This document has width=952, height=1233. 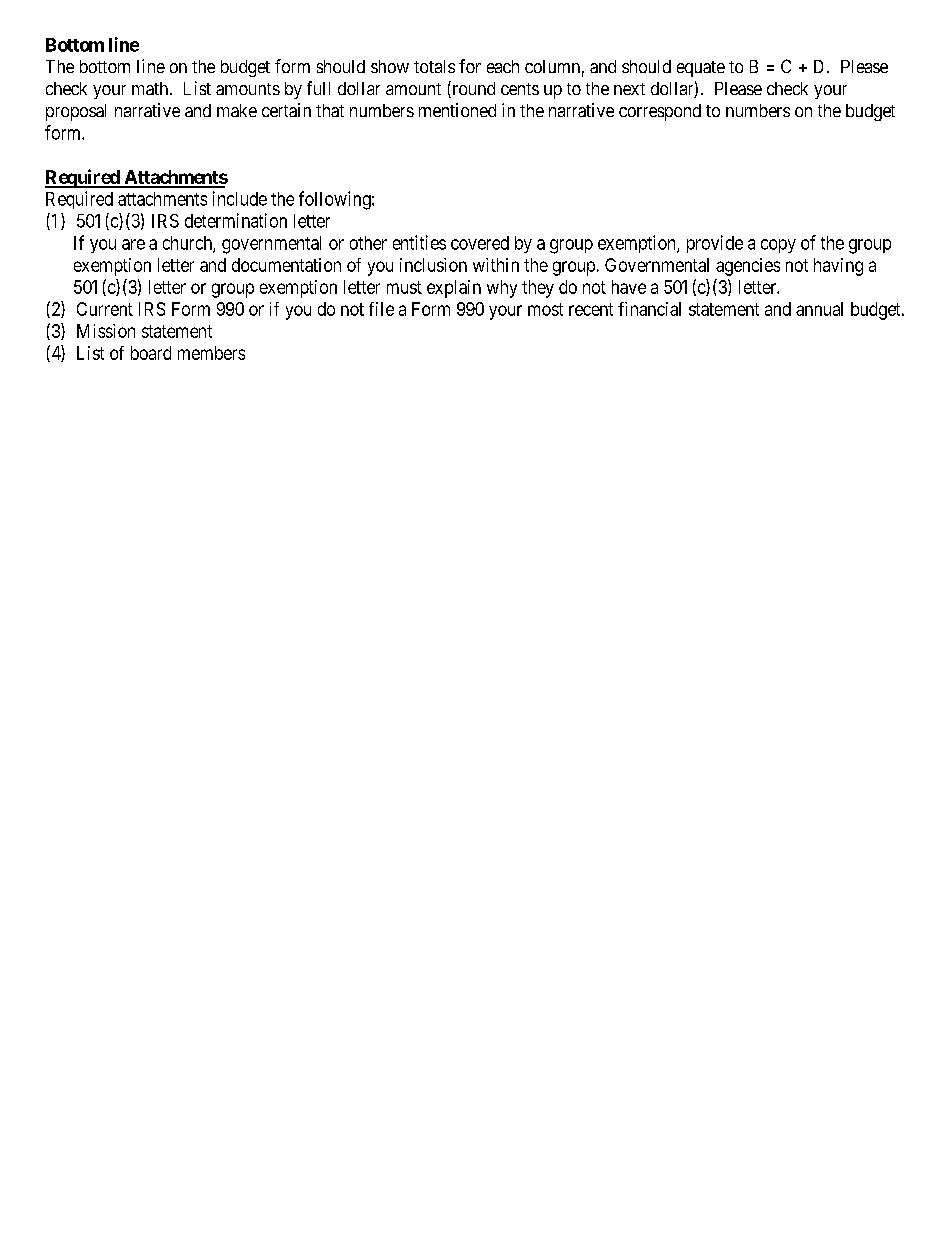 What do you see at coordinates (434, 66) in the document?
I see `totals` at bounding box center [434, 66].
